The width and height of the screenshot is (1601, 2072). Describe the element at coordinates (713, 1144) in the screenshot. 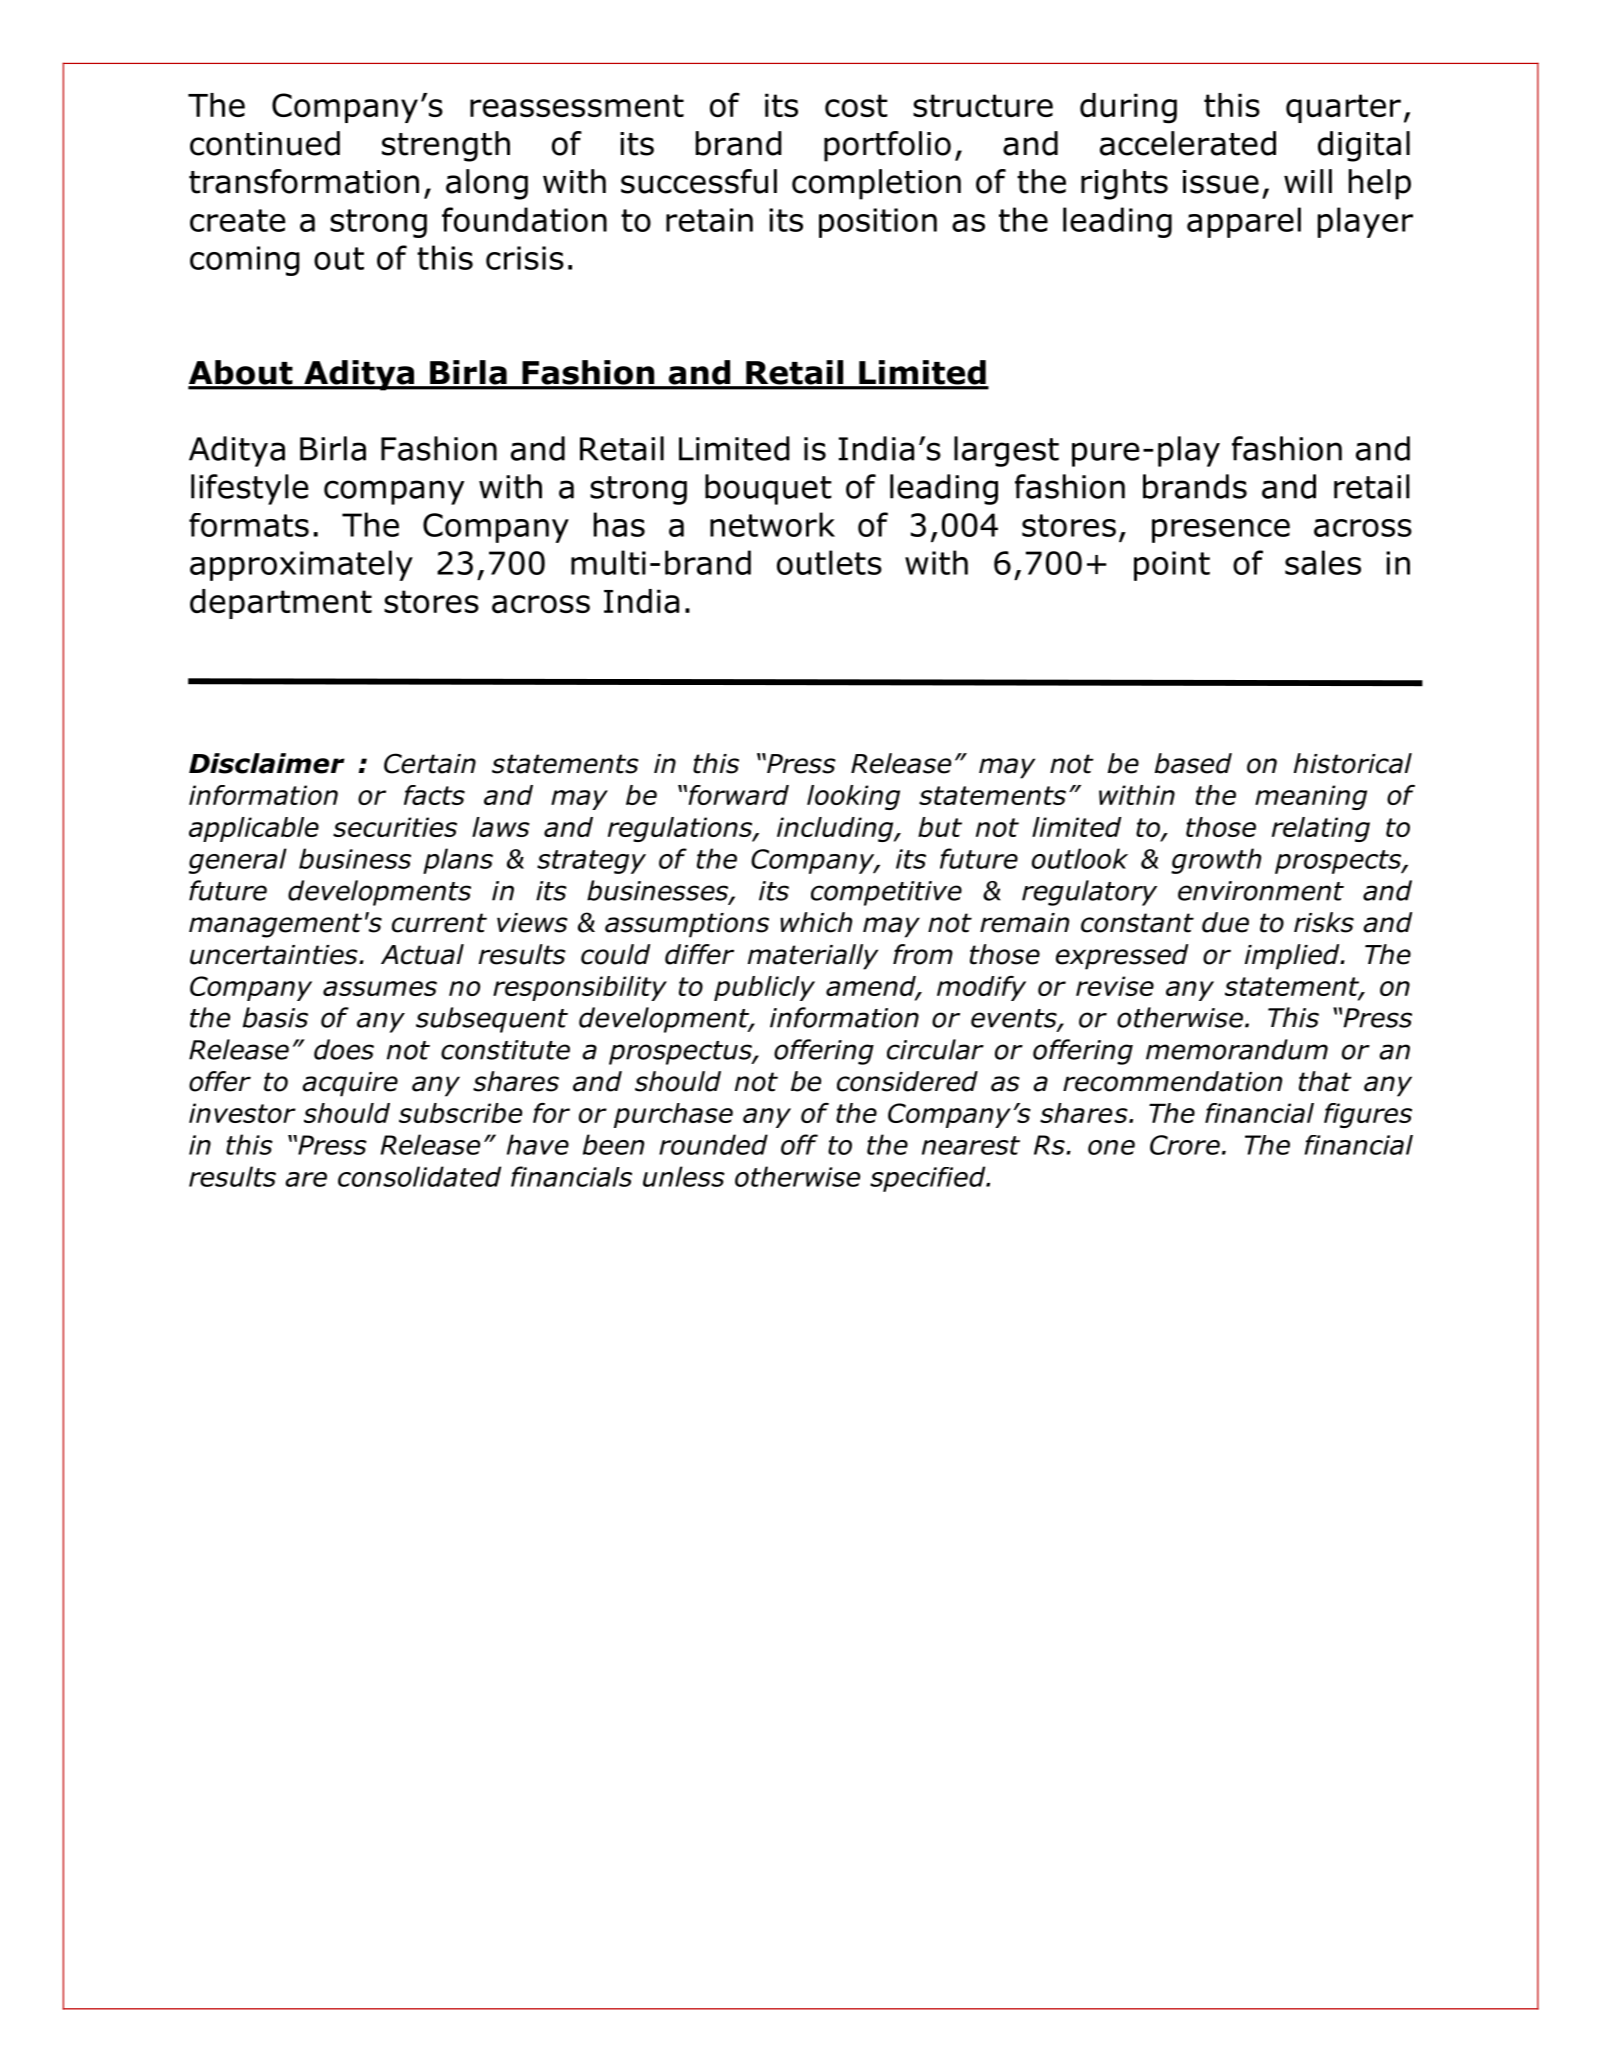

I see `rounded` at that location.
